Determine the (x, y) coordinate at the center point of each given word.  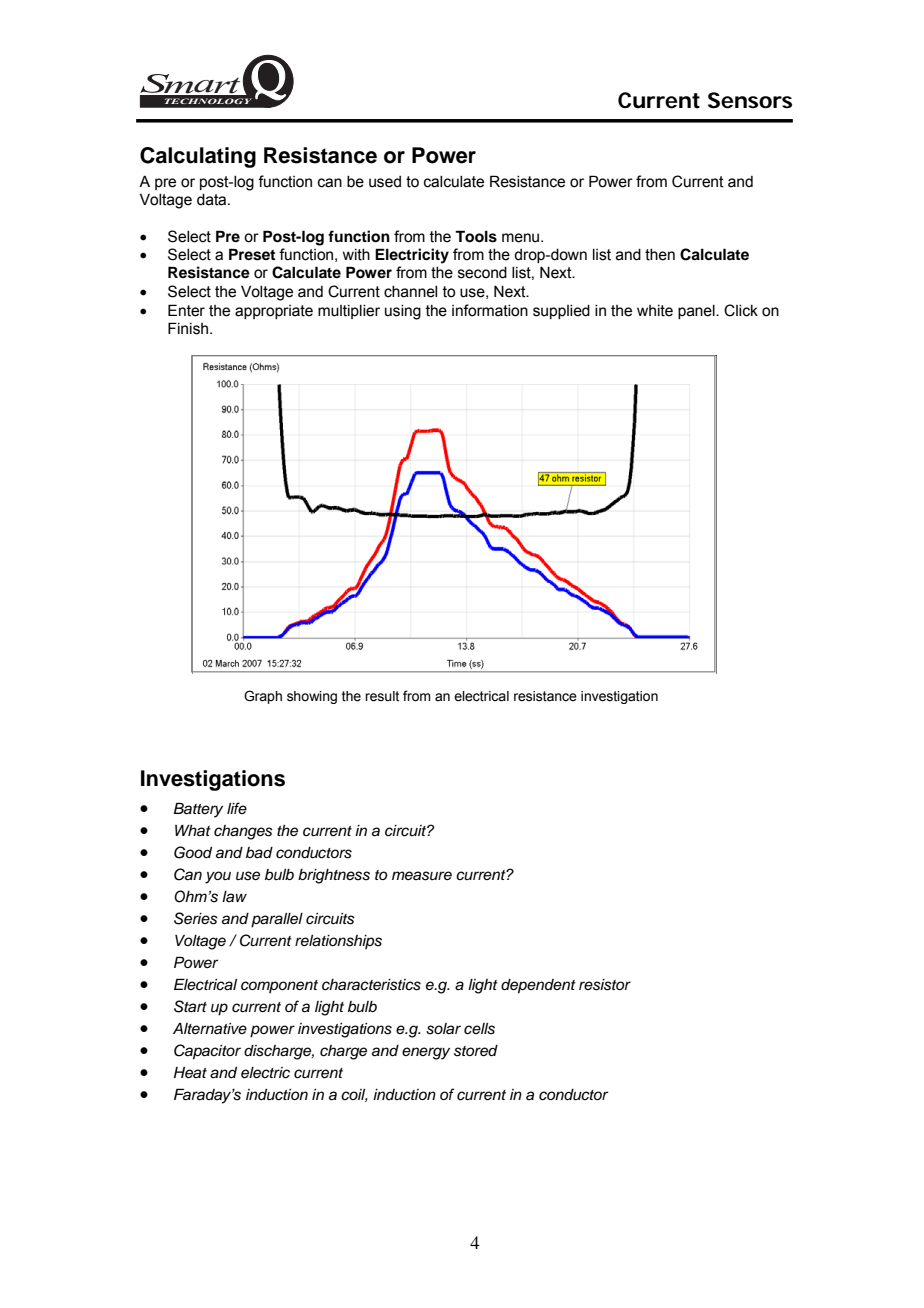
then (660, 255)
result (382, 696)
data (213, 200)
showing (312, 697)
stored (476, 1051)
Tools (476, 236)
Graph (263, 697)
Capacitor (207, 1052)
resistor (605, 985)
